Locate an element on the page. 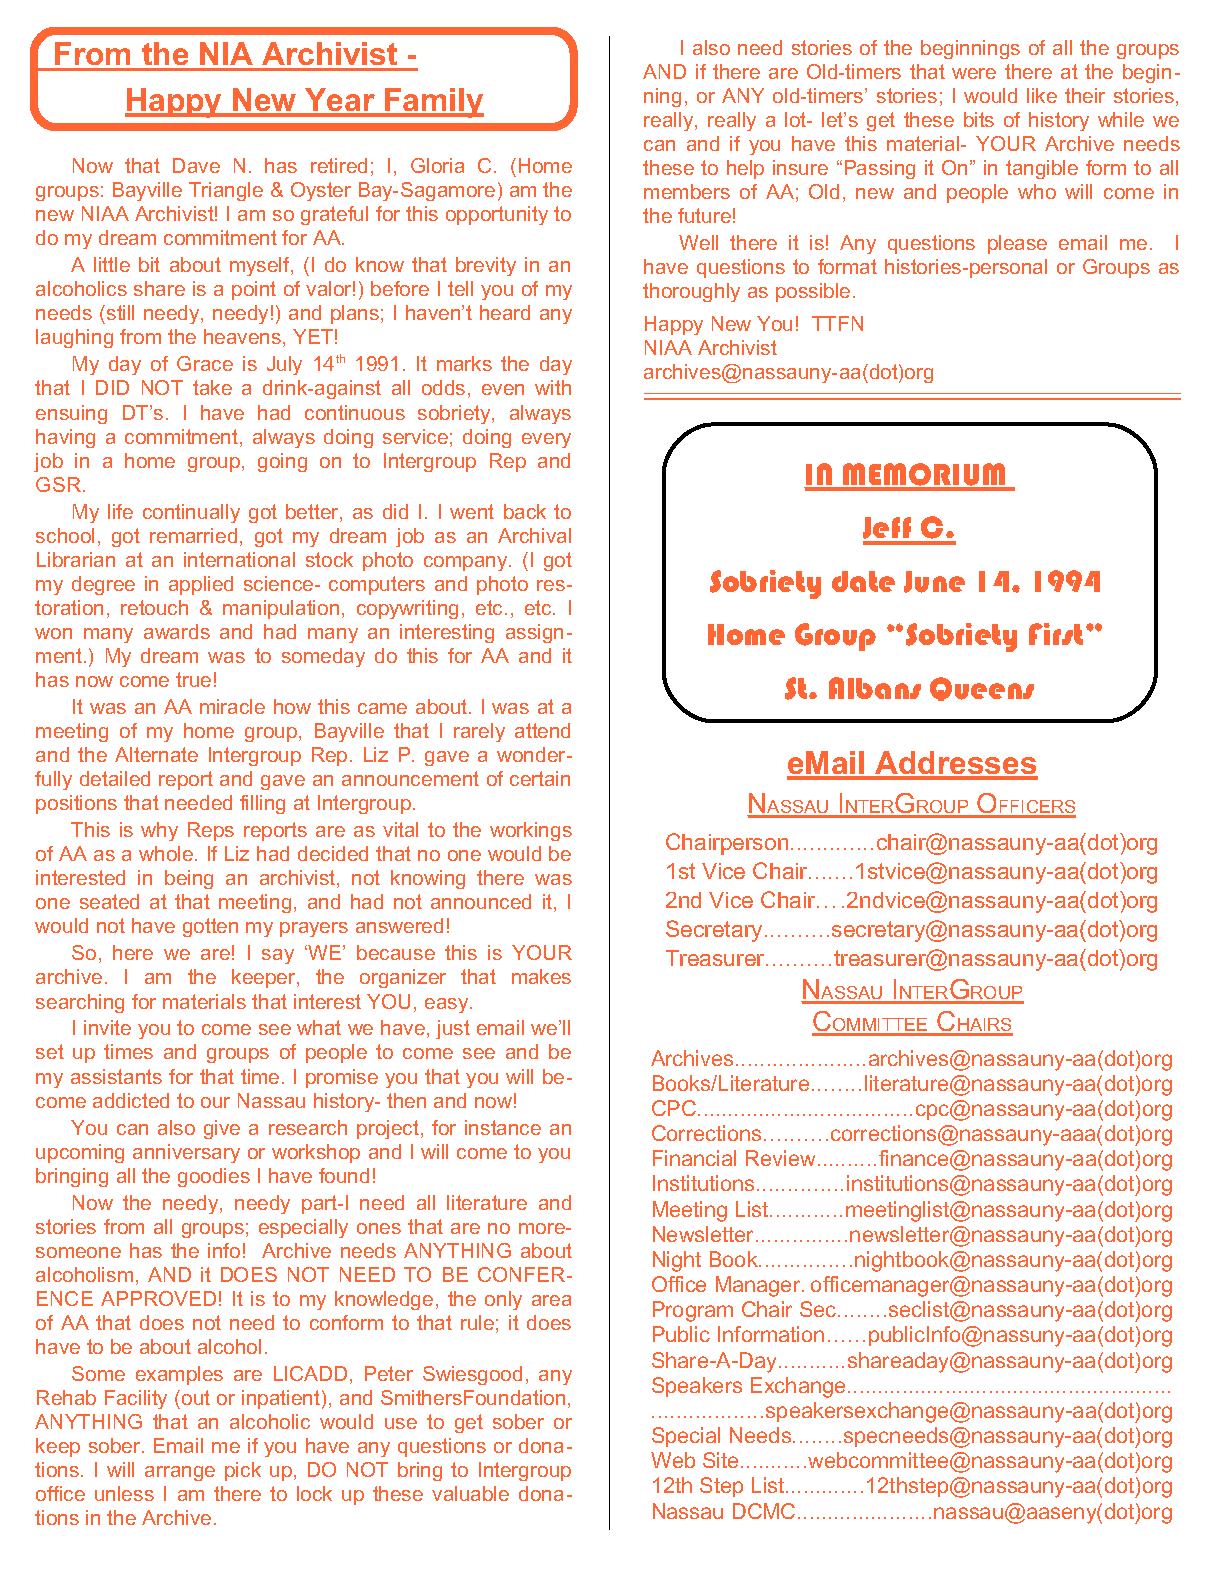 This image has height=1575, width=1217. June is located at coordinates (934, 582).
